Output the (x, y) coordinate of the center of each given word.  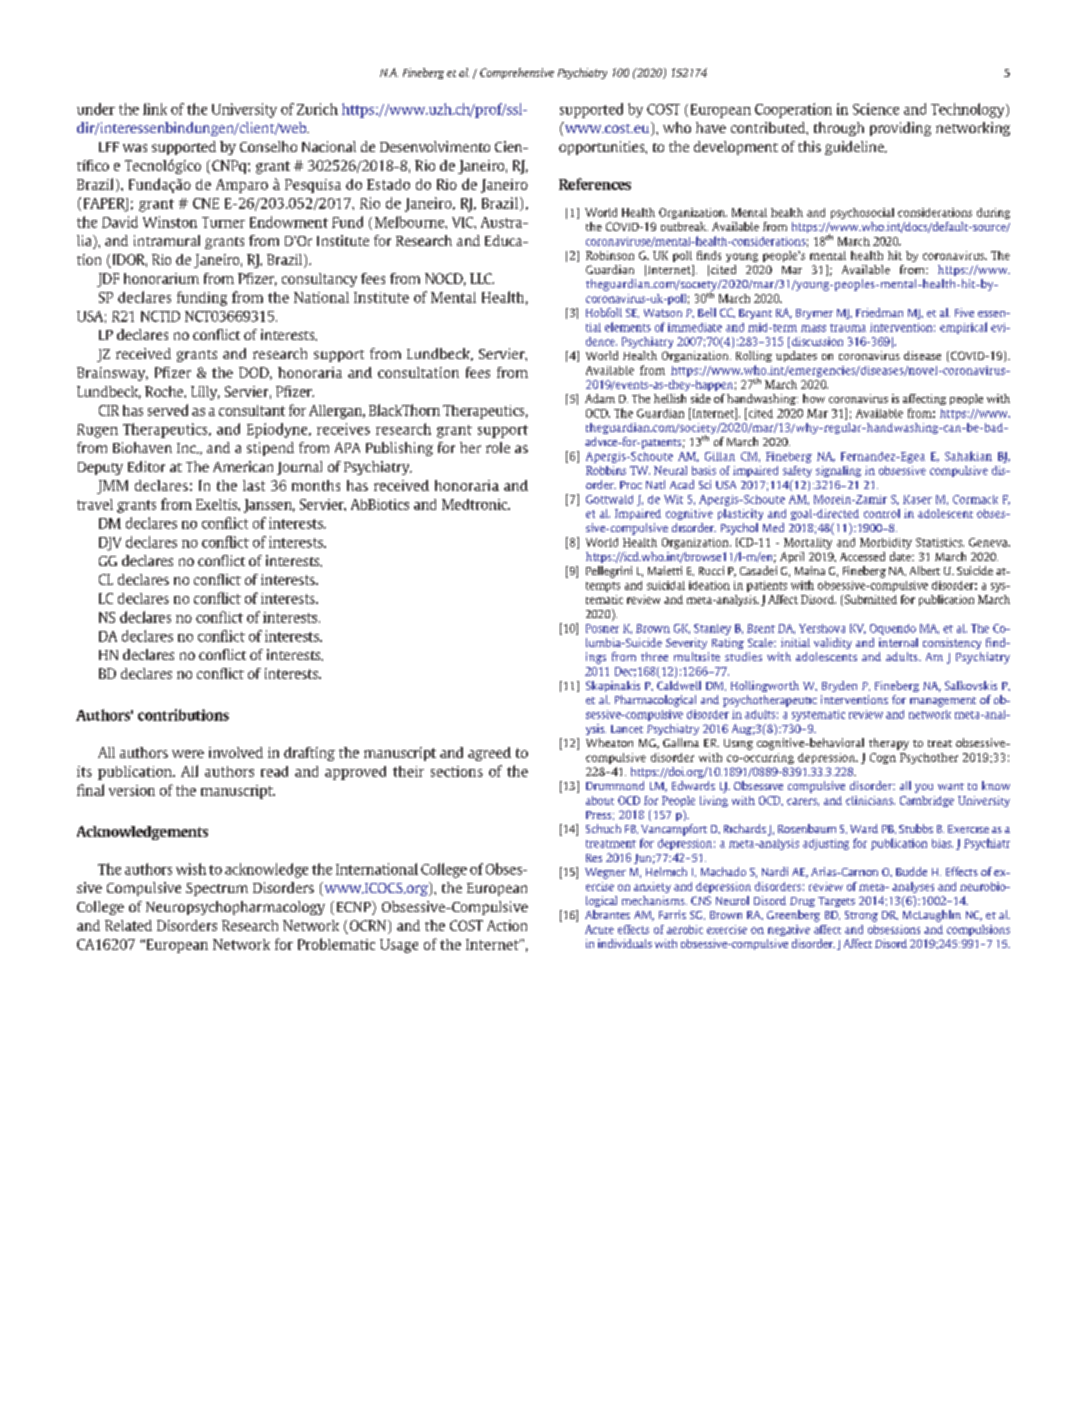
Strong (861, 916)
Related (128, 925)
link (155, 109)
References (595, 184)
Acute (599, 929)
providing (900, 129)
